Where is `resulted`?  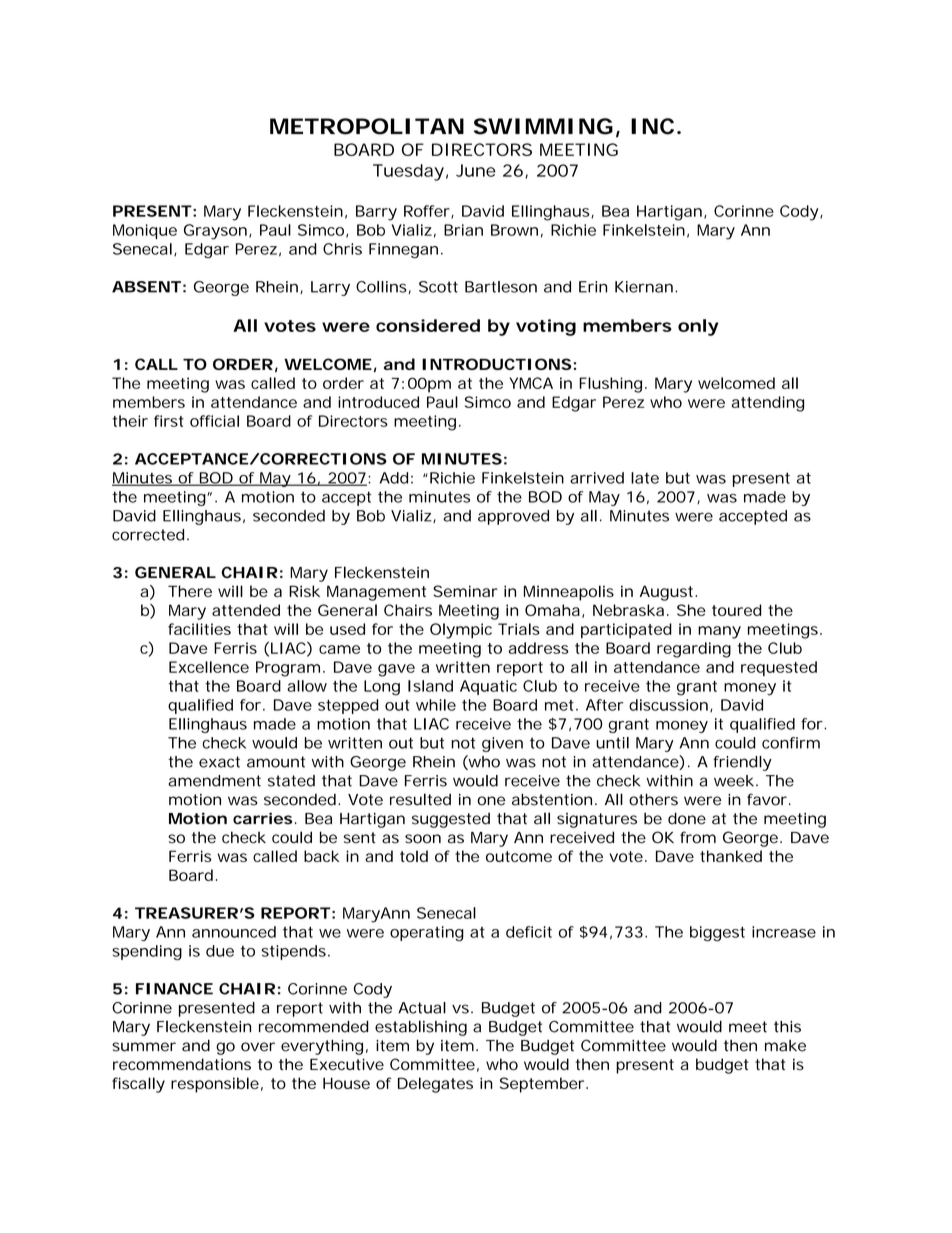 resulted is located at coordinates (420, 799).
